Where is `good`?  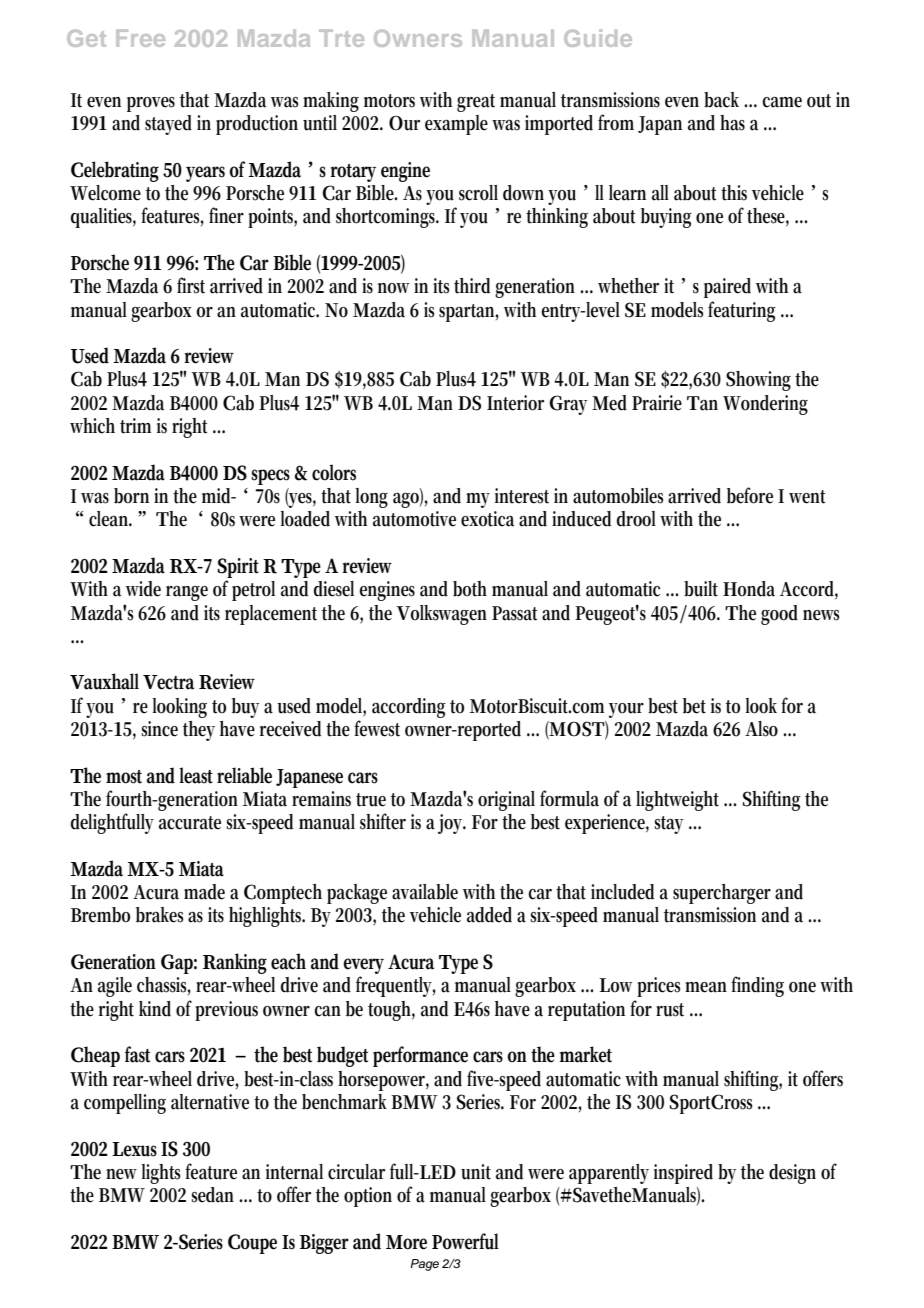 good is located at coordinates (779, 615).
